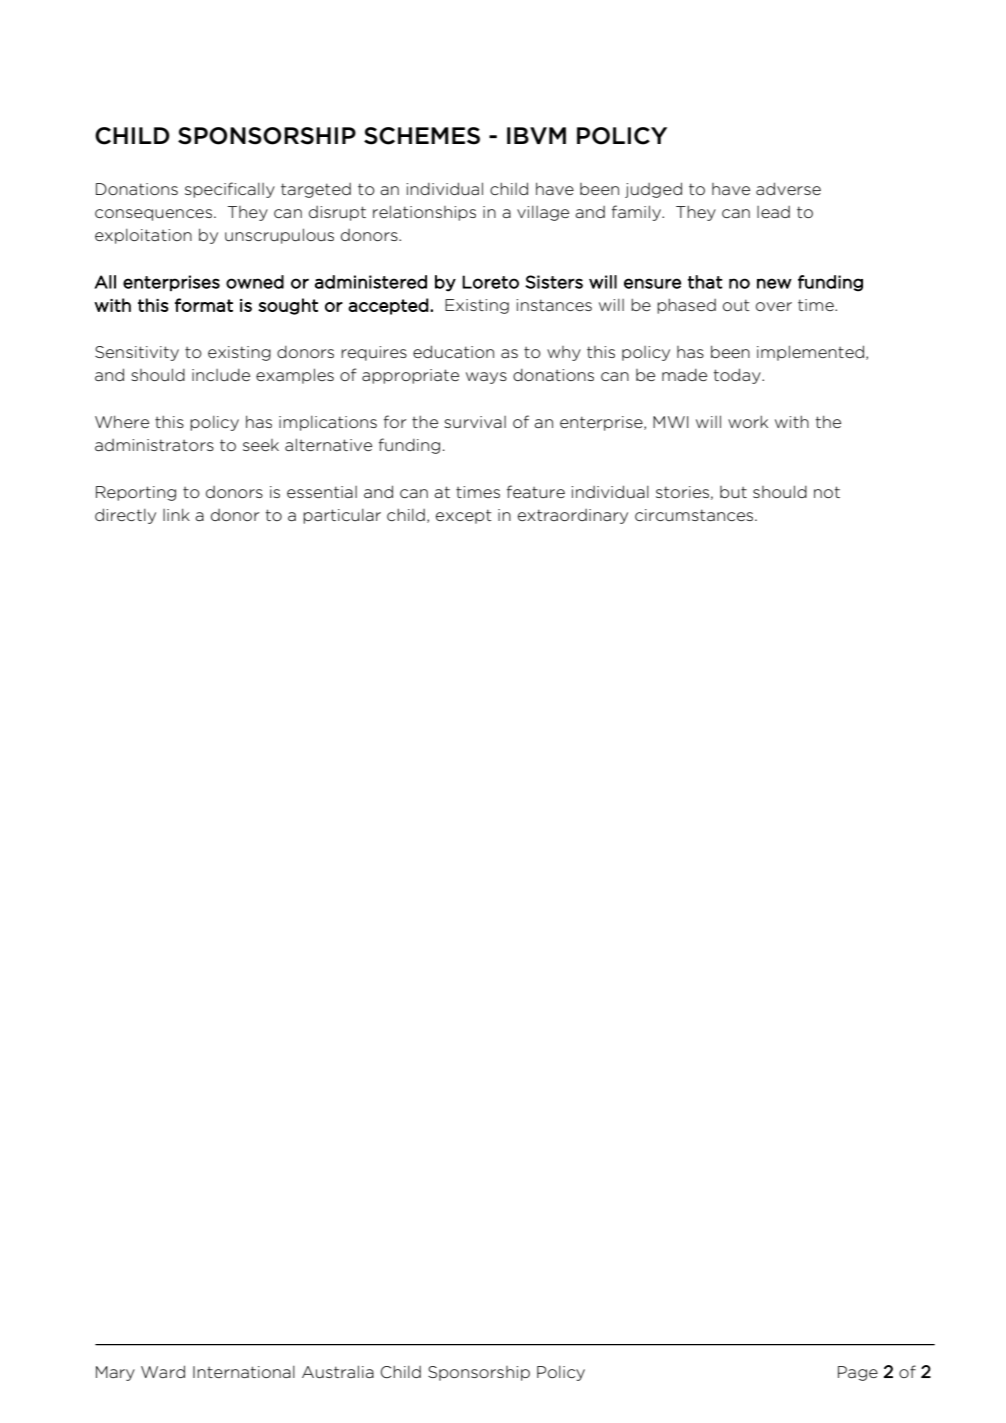 The height and width of the document is (1423, 1006). Describe the element at coordinates (230, 190) in the document. I see `specifically` at that location.
